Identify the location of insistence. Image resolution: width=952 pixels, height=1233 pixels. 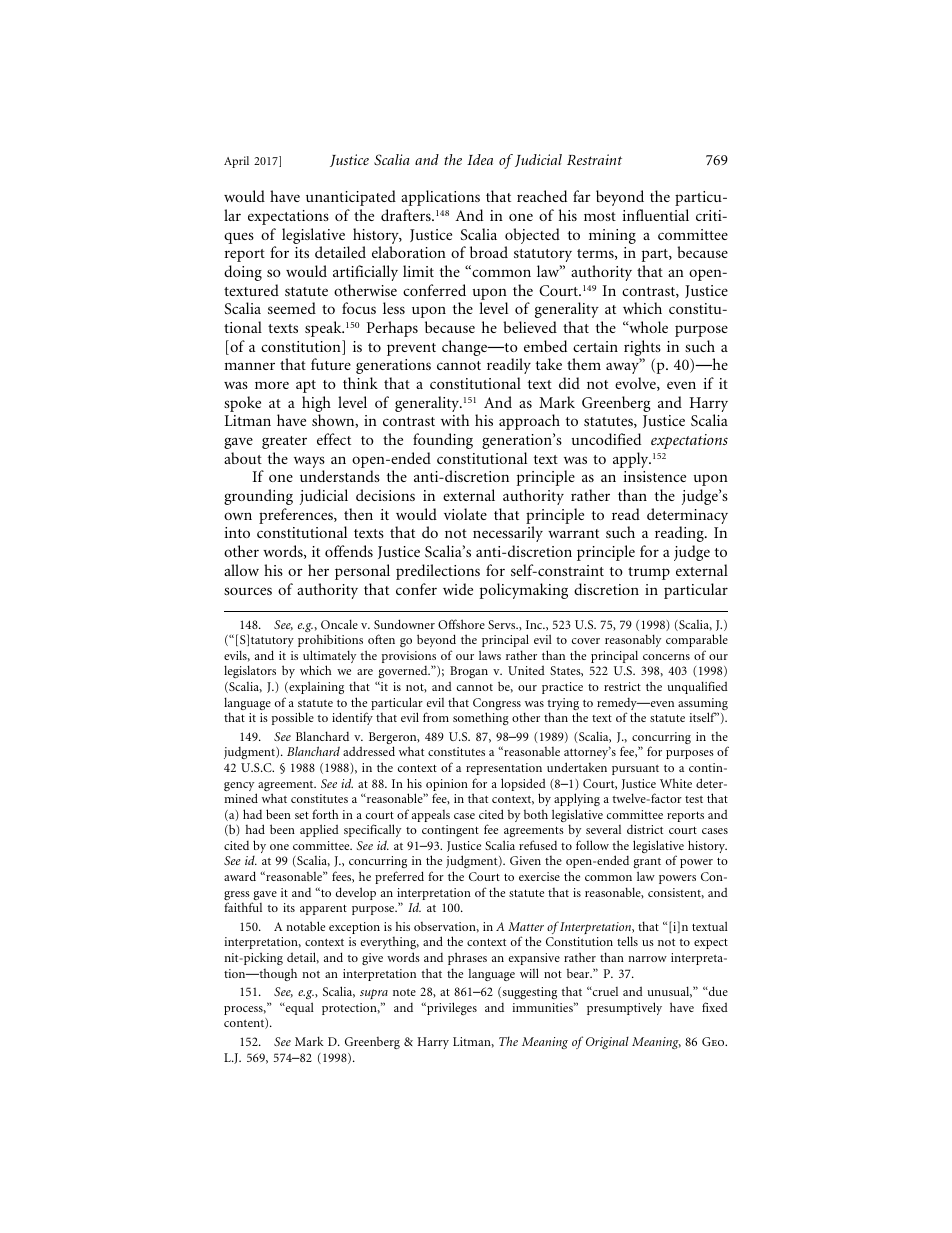
(654, 476).
